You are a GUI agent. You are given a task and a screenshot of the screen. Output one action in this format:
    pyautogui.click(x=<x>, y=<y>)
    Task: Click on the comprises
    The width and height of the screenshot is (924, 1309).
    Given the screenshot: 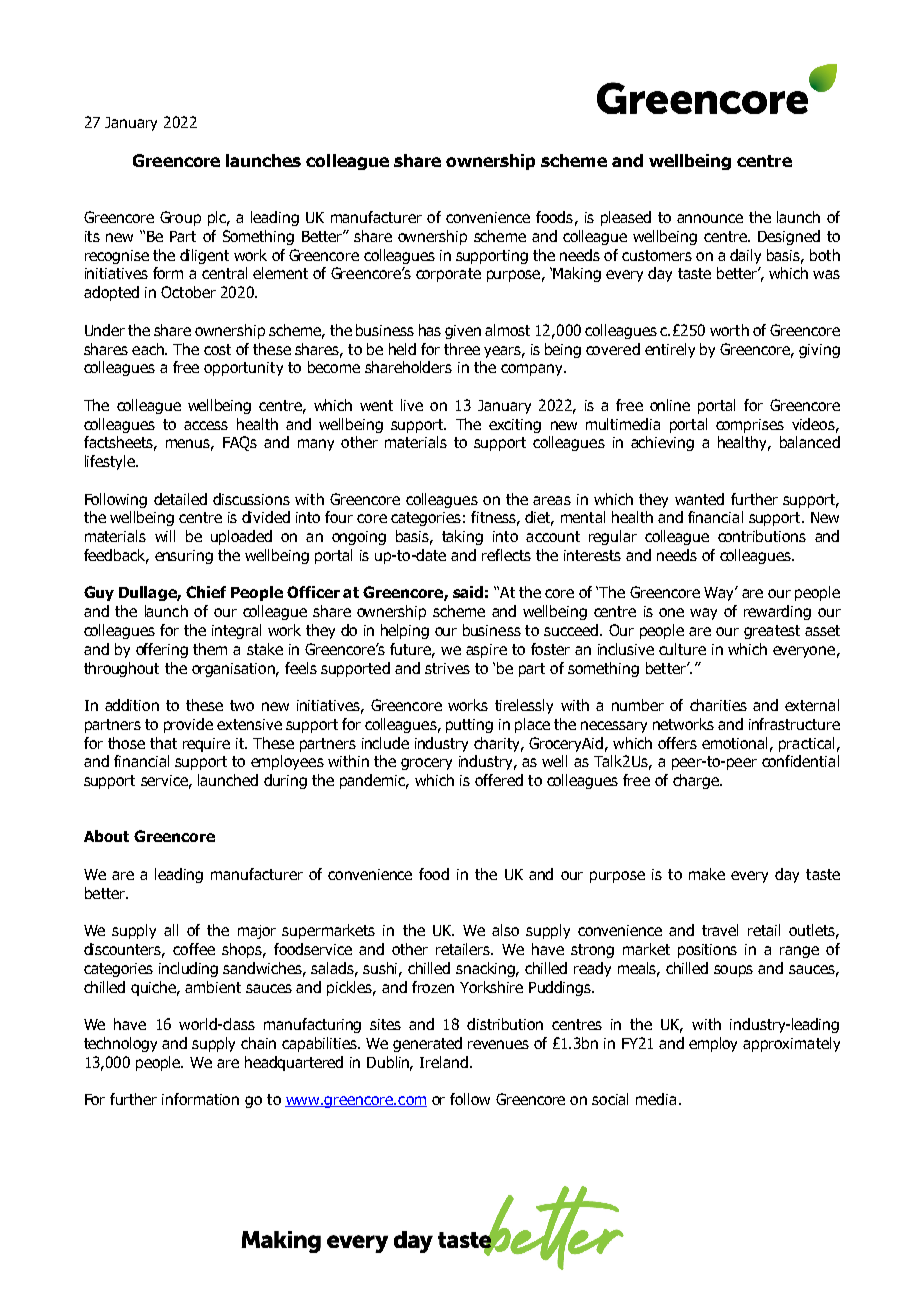 What is the action you would take?
    pyautogui.click(x=750, y=426)
